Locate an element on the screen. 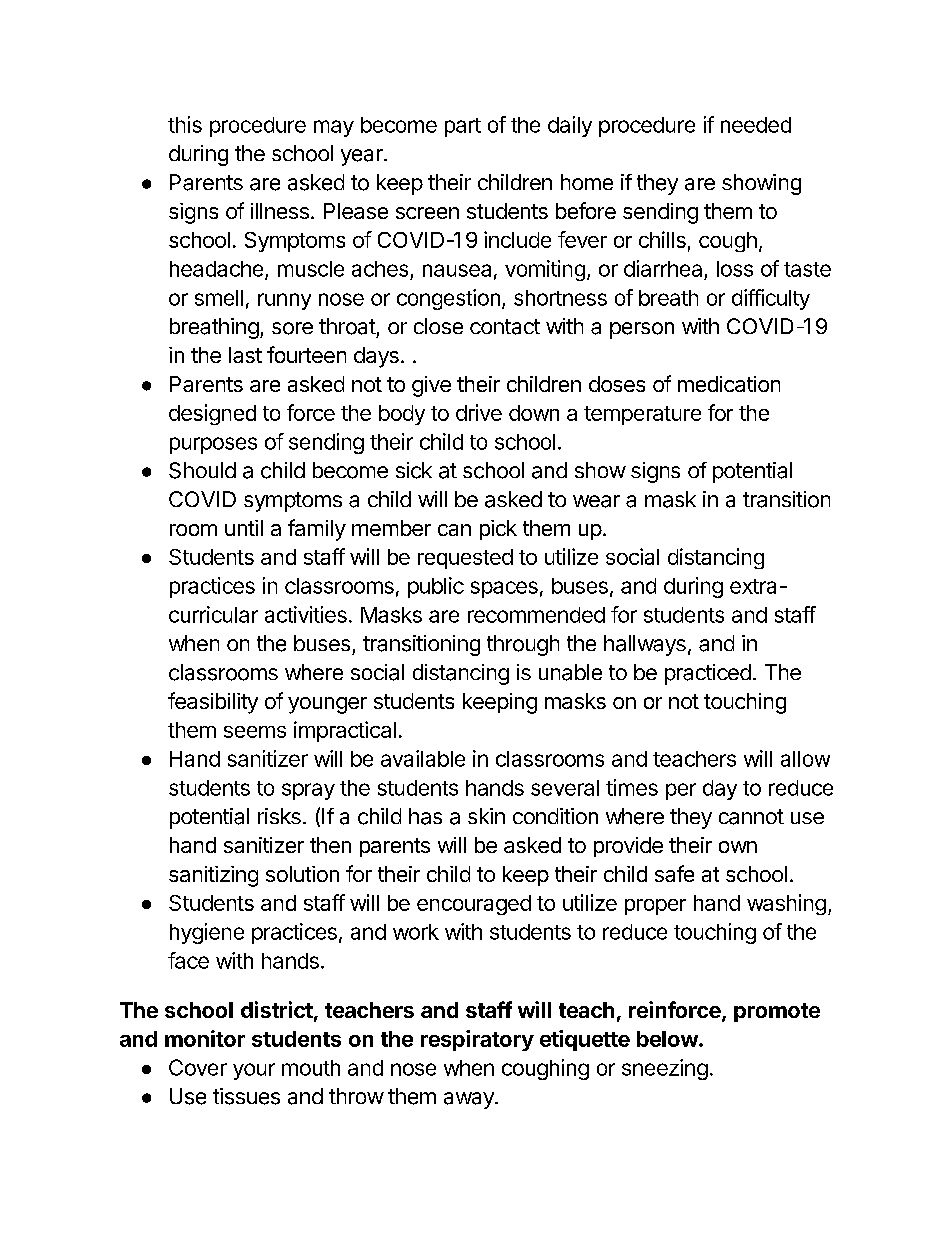  last is located at coordinates (245, 355).
